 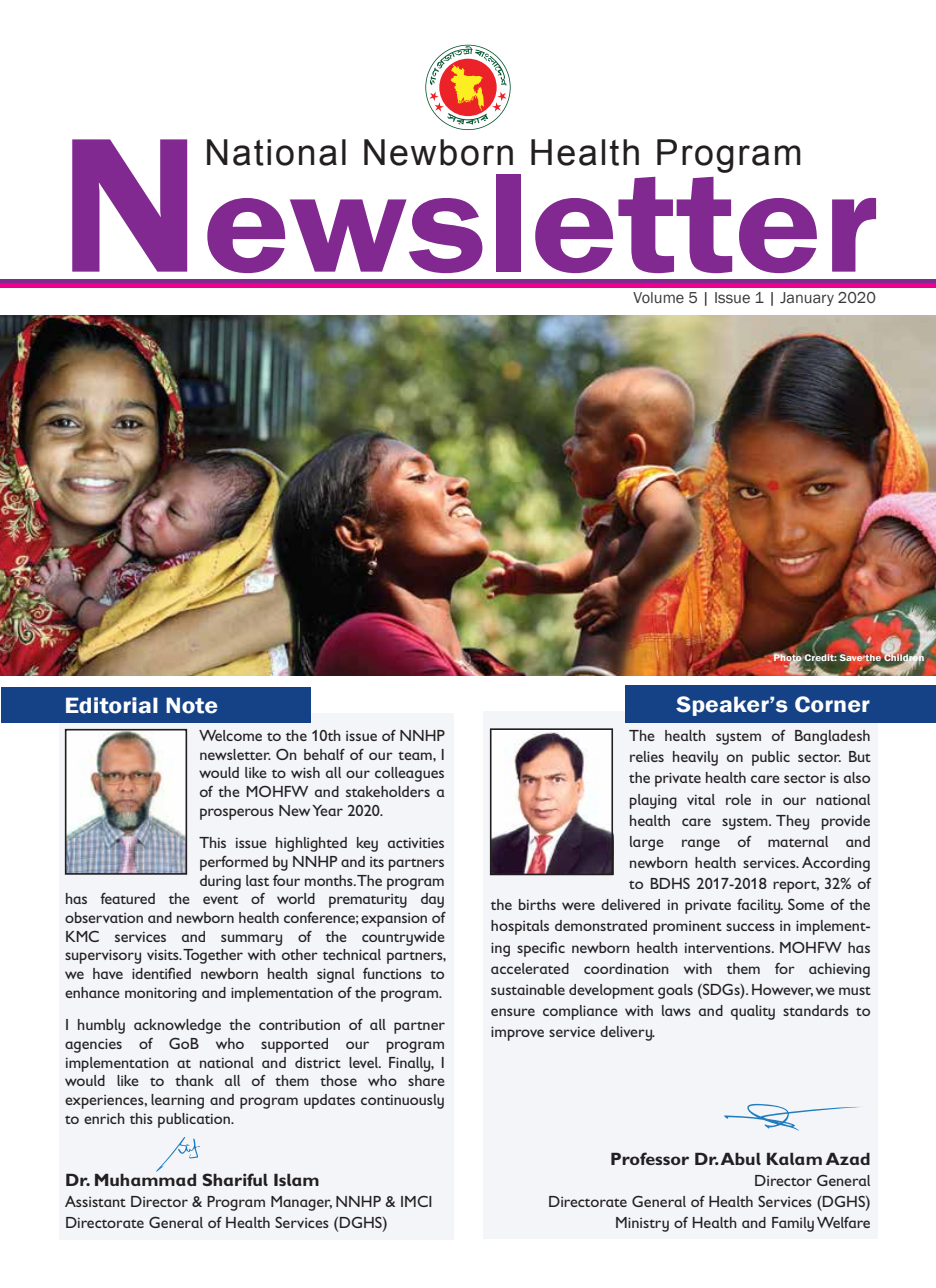 I want to click on Family, so click(x=793, y=1224).
